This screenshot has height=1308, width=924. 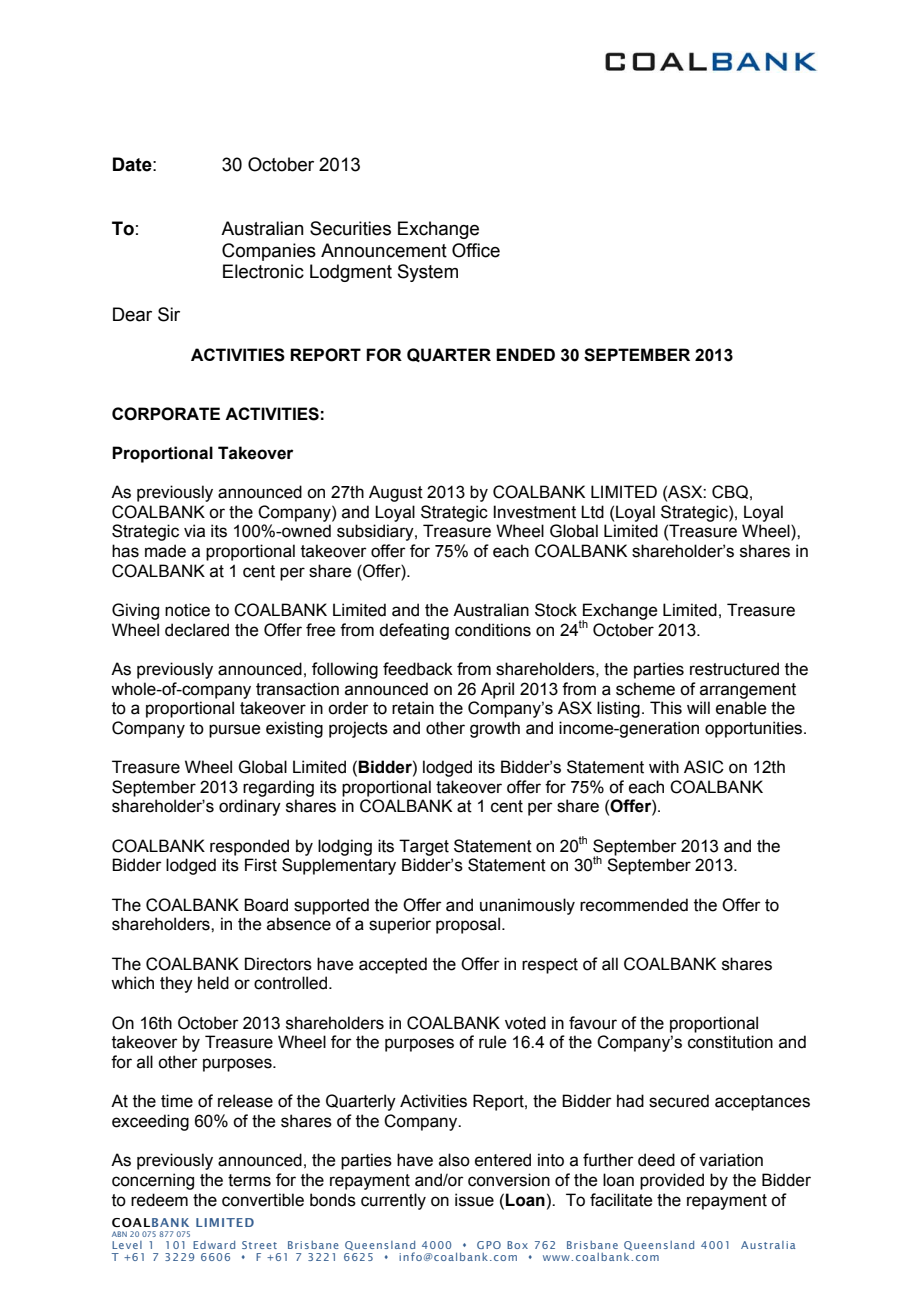 What do you see at coordinates (474, 1200) in the screenshot?
I see `issue` at bounding box center [474, 1200].
